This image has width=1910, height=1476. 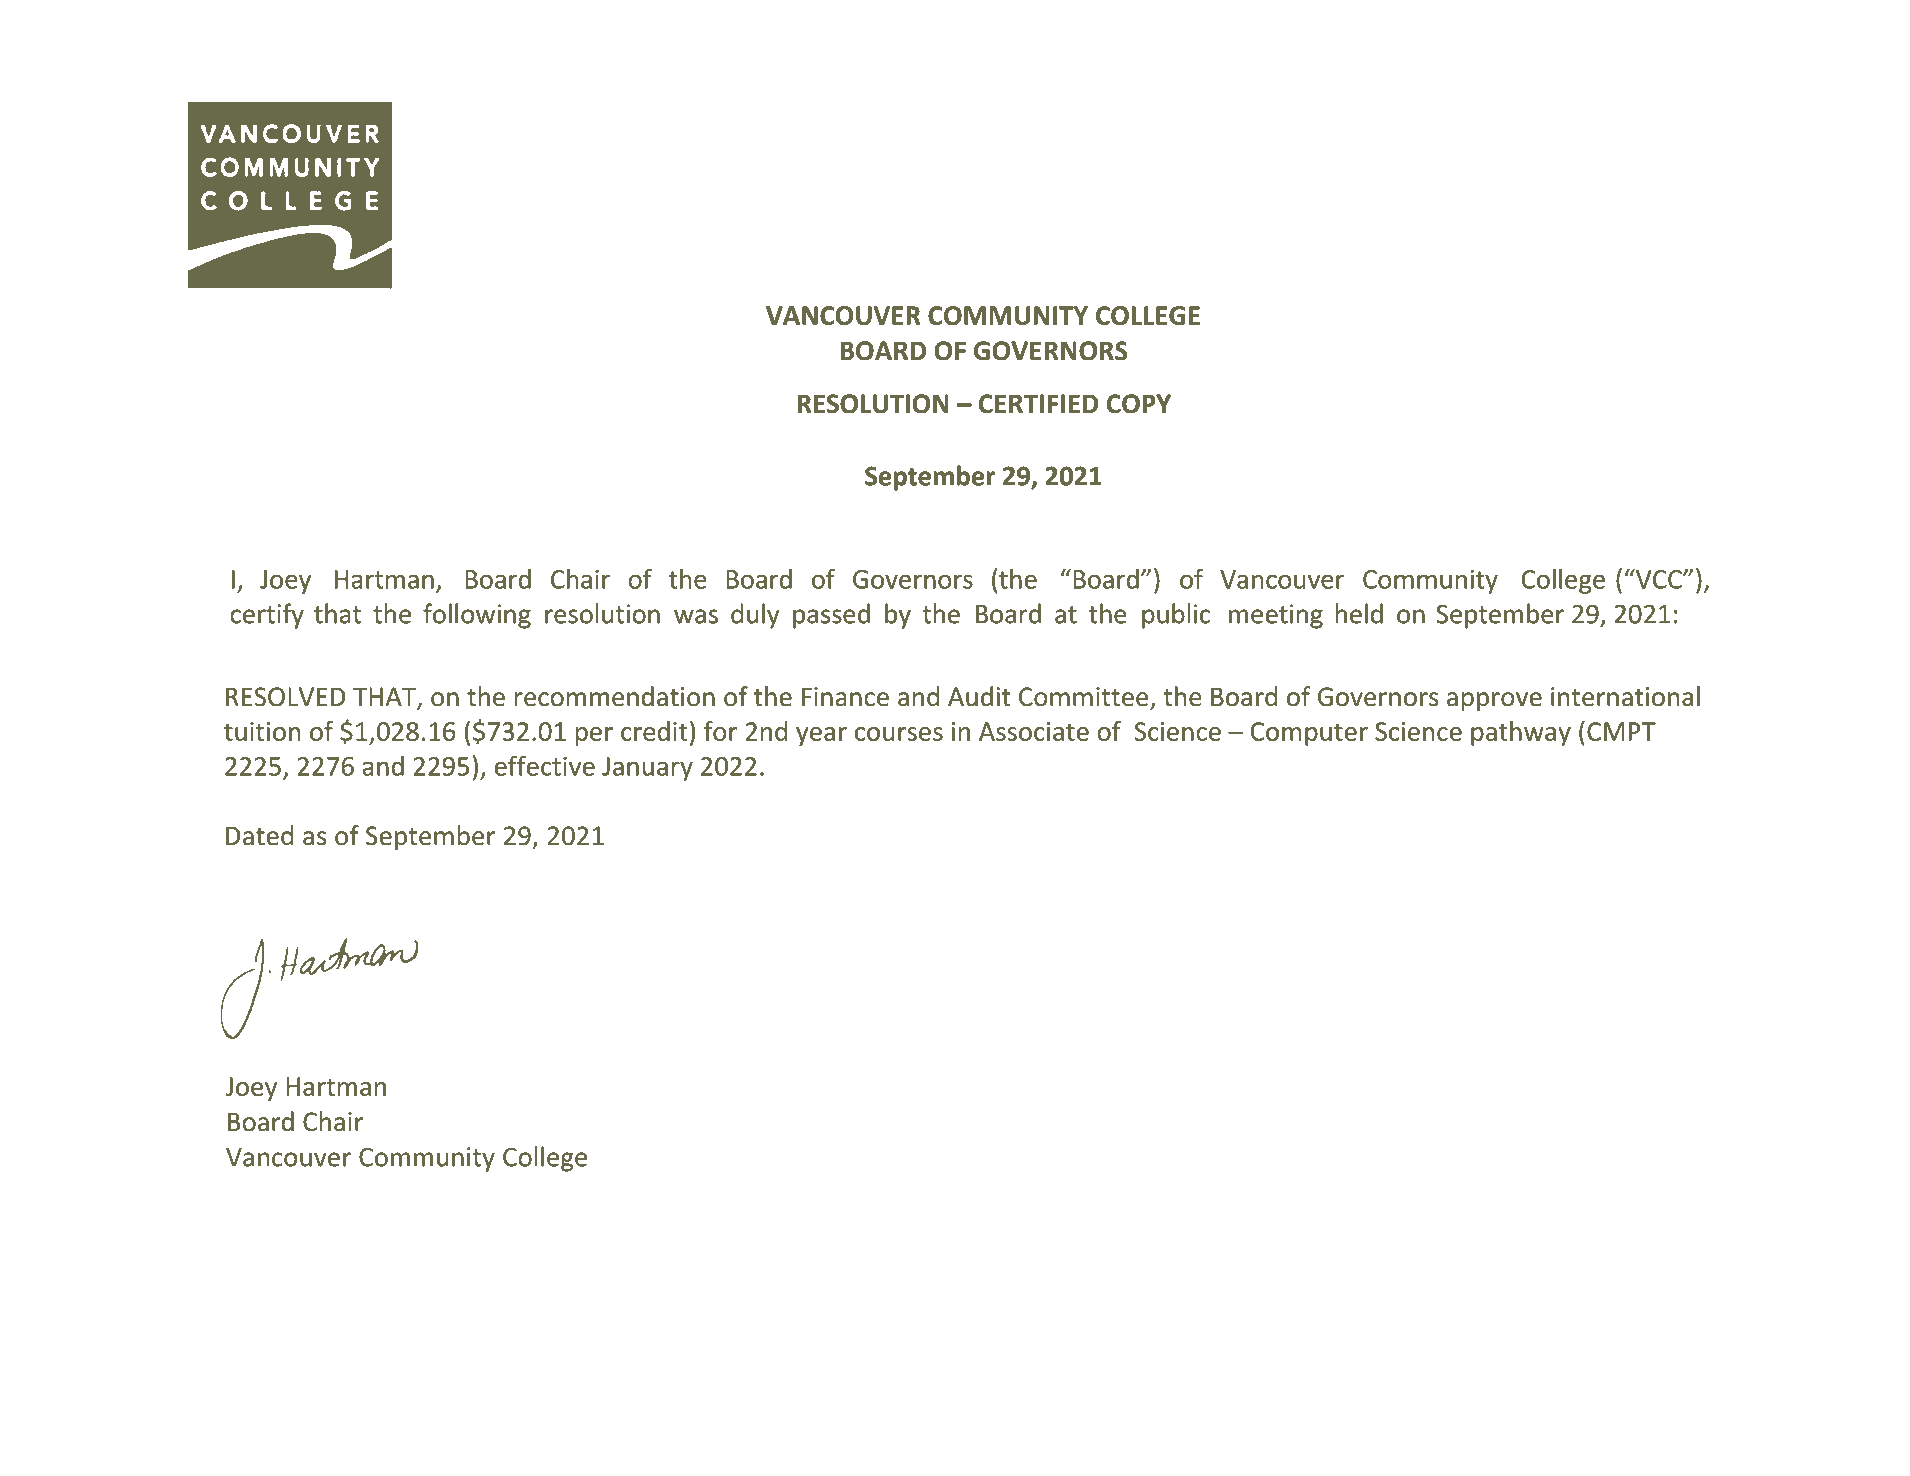 What do you see at coordinates (267, 616) in the image?
I see `certify` at bounding box center [267, 616].
